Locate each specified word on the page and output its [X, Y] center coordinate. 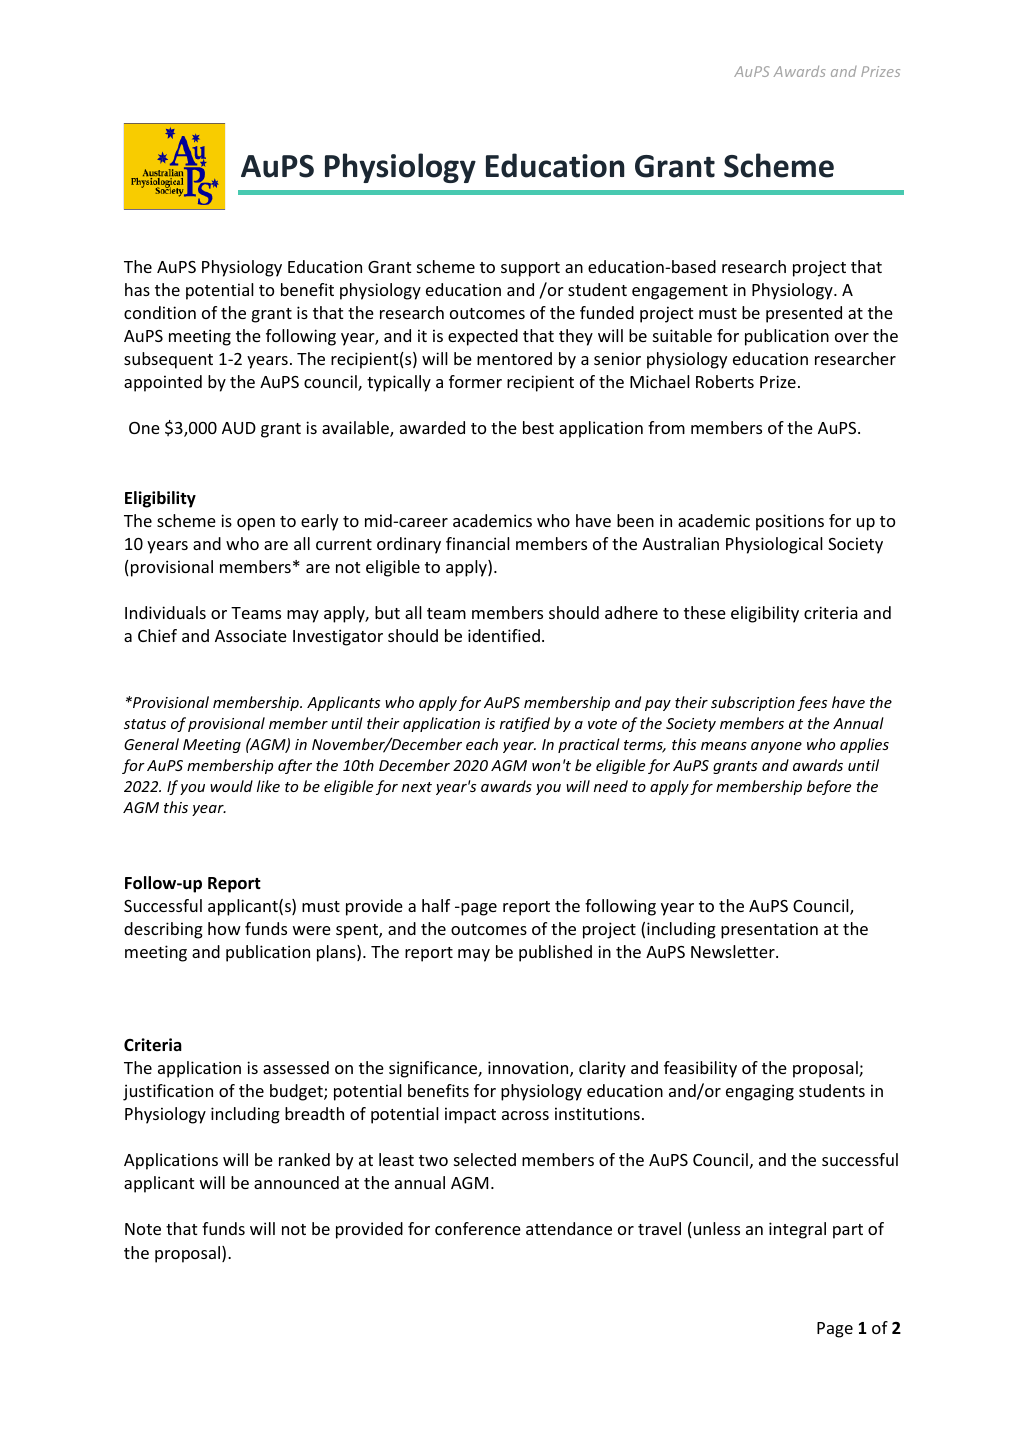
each [482, 744]
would [231, 786]
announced [296, 1182]
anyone [776, 747]
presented [804, 314]
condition [160, 312]
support [530, 269]
